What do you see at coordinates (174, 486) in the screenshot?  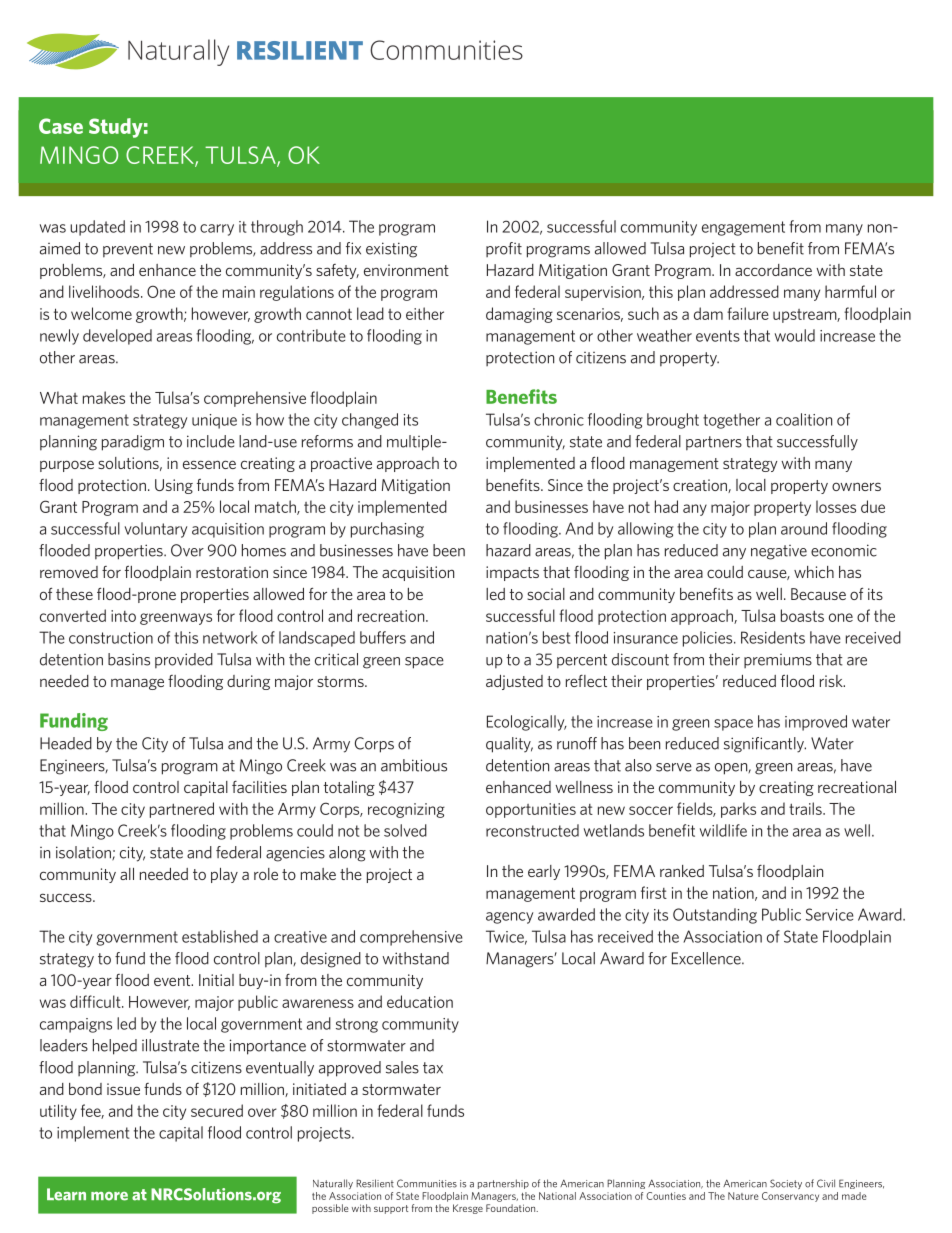 I see `Using` at bounding box center [174, 486].
